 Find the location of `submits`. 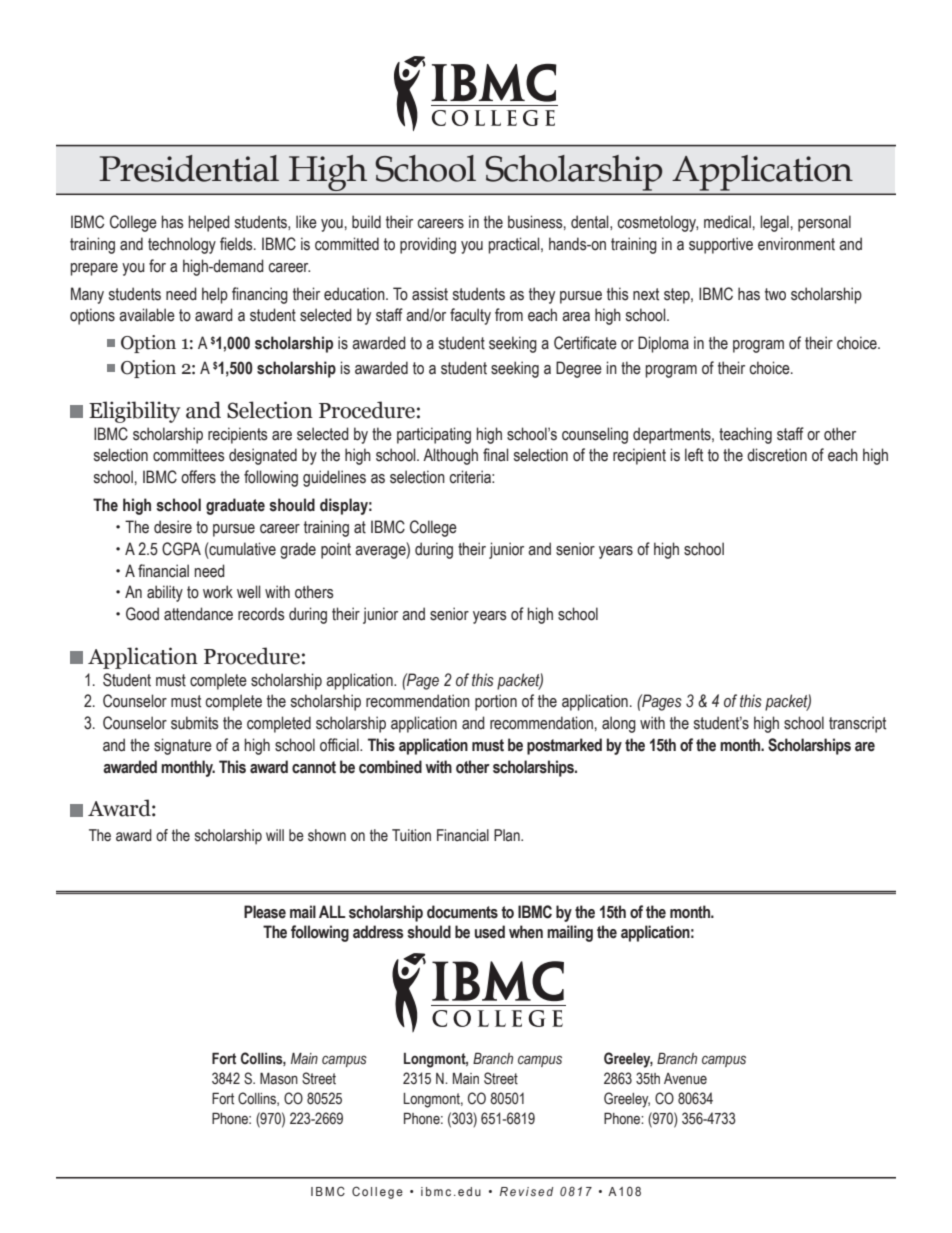

submits is located at coordinates (195, 723).
